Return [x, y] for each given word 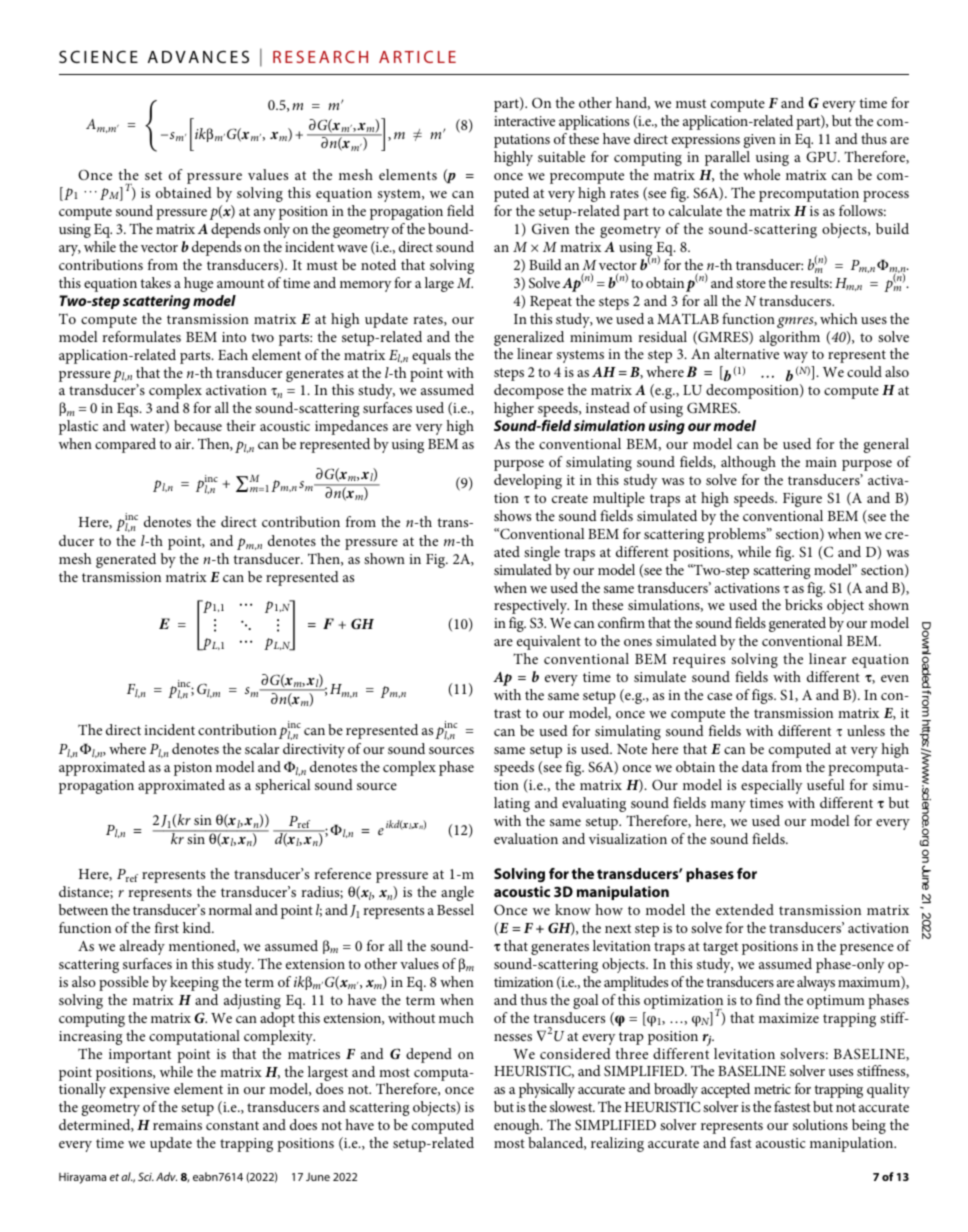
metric [772, 1089]
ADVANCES [198, 56]
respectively [531, 606]
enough [518, 1126]
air [184, 444]
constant [232, 1125]
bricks [803, 604]
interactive [524, 121]
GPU [822, 156]
